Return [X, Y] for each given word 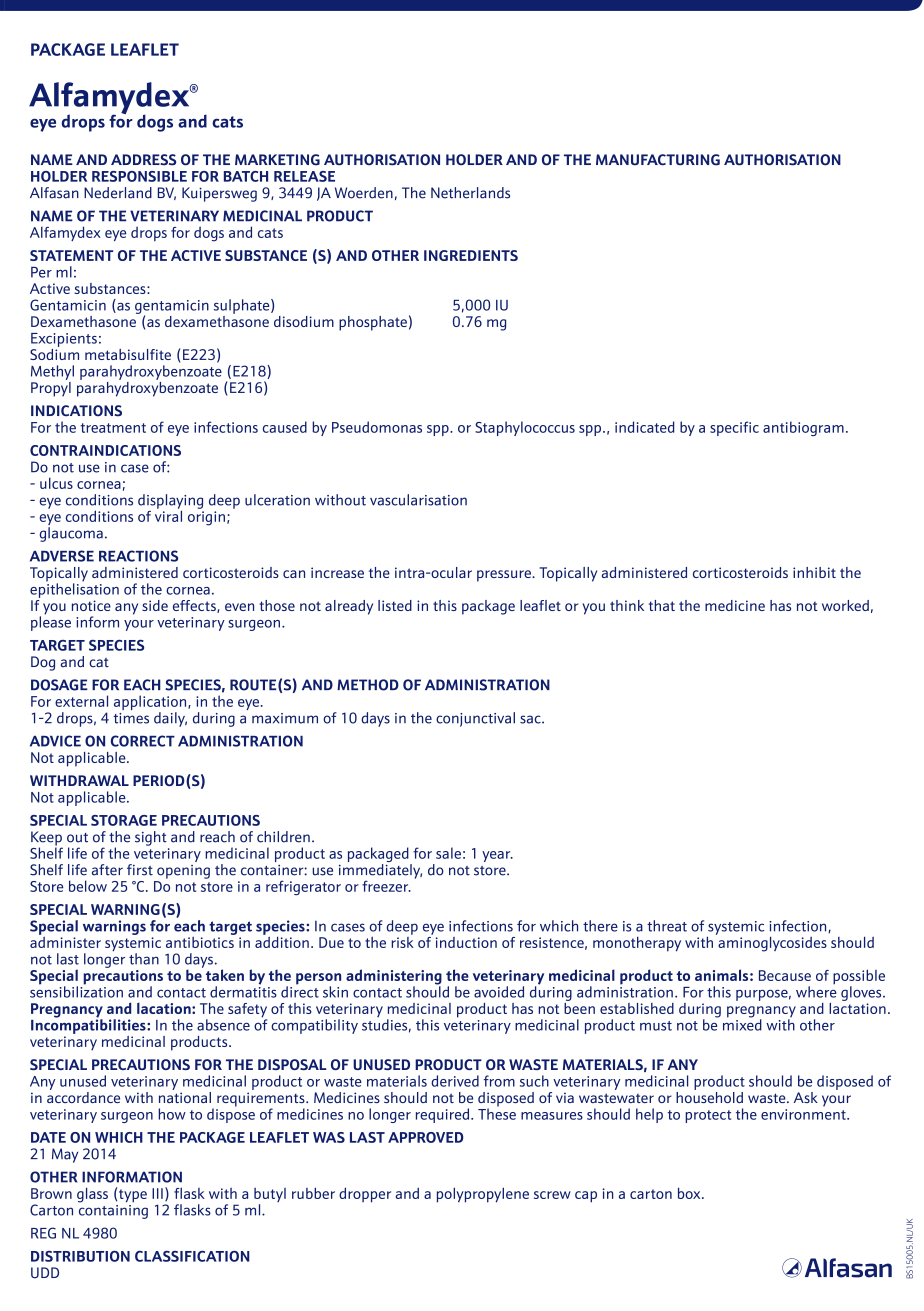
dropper [365, 1195]
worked [845, 605]
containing [113, 1210]
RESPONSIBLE [139, 176]
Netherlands [470, 193]
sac [531, 719]
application [151, 704]
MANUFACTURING [658, 160]
